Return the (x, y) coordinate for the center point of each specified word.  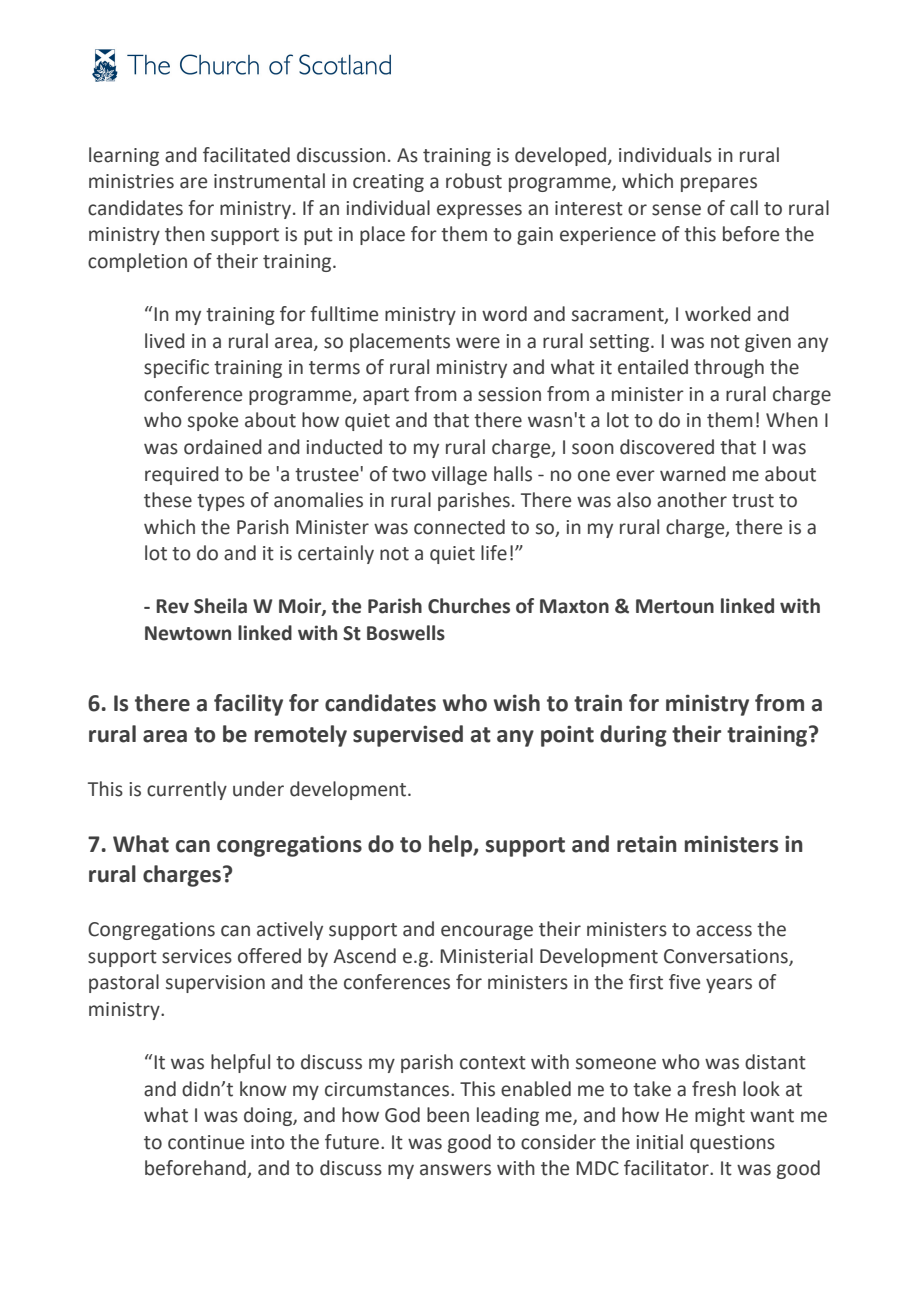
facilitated (246, 155)
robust (474, 181)
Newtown (188, 633)
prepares (719, 184)
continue (206, 1142)
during (633, 736)
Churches (469, 606)
